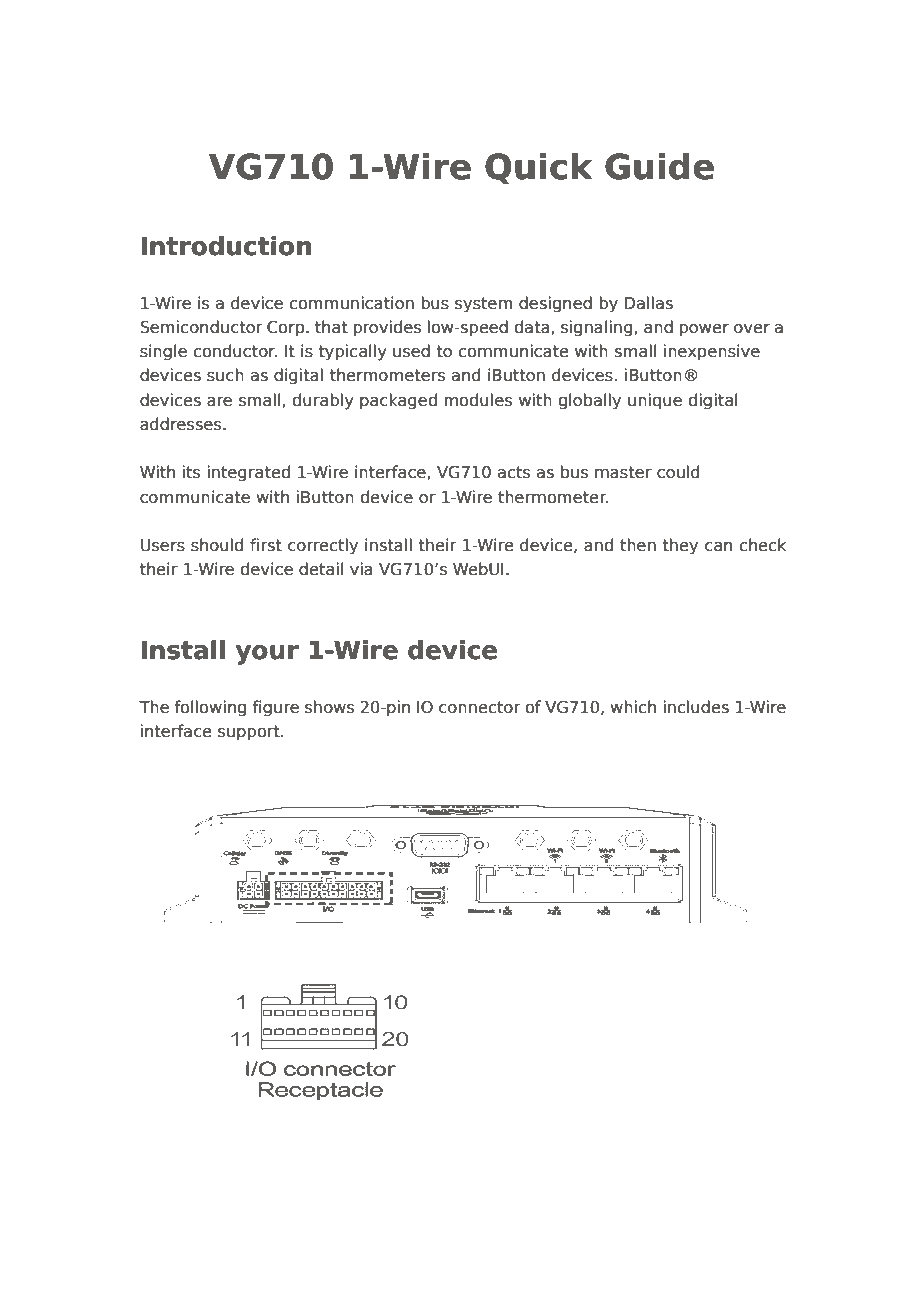  What do you see at coordinates (225, 375) in the image?
I see `such` at bounding box center [225, 375].
